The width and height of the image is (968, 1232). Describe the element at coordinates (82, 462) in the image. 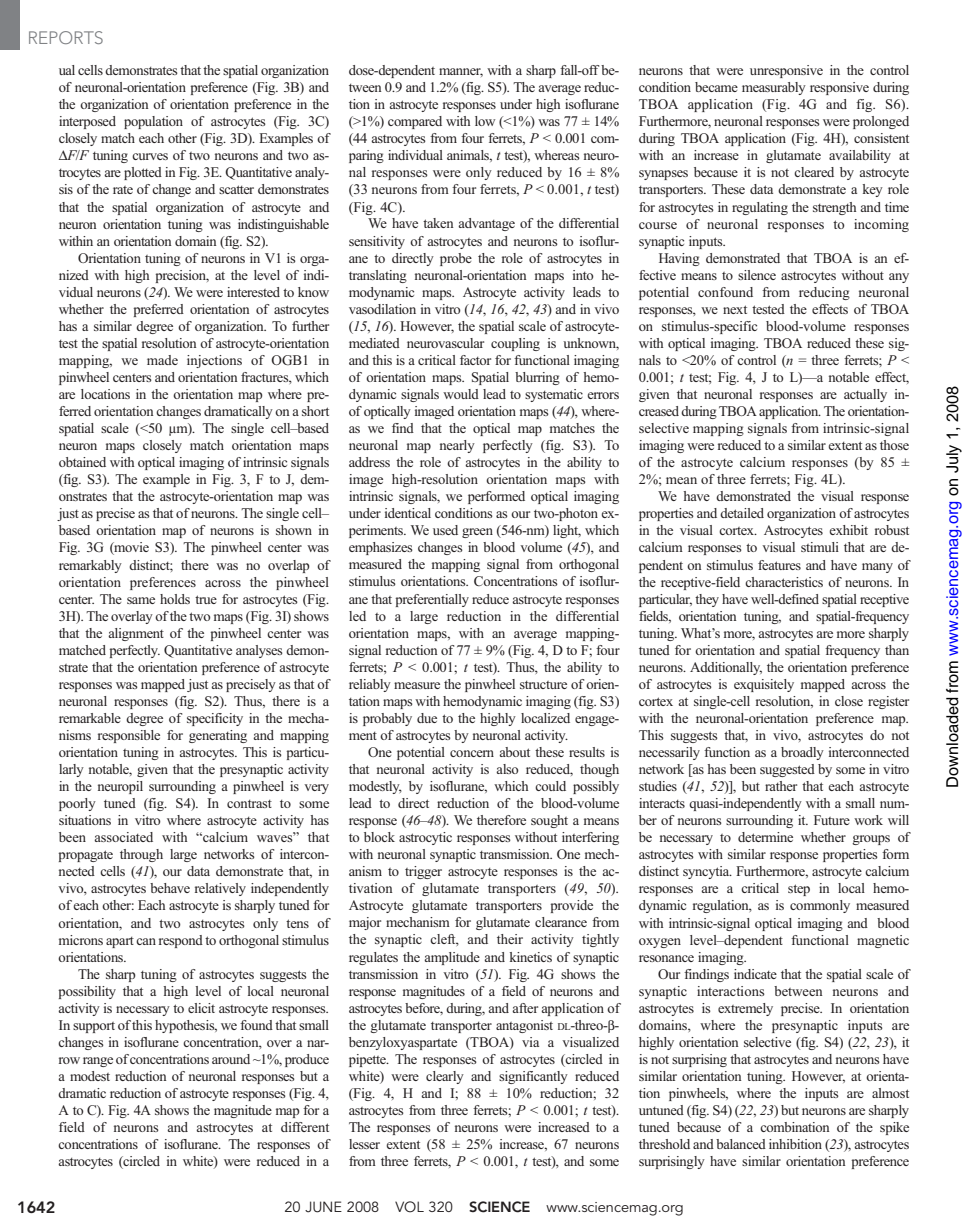

I see `obtained` at that location.
